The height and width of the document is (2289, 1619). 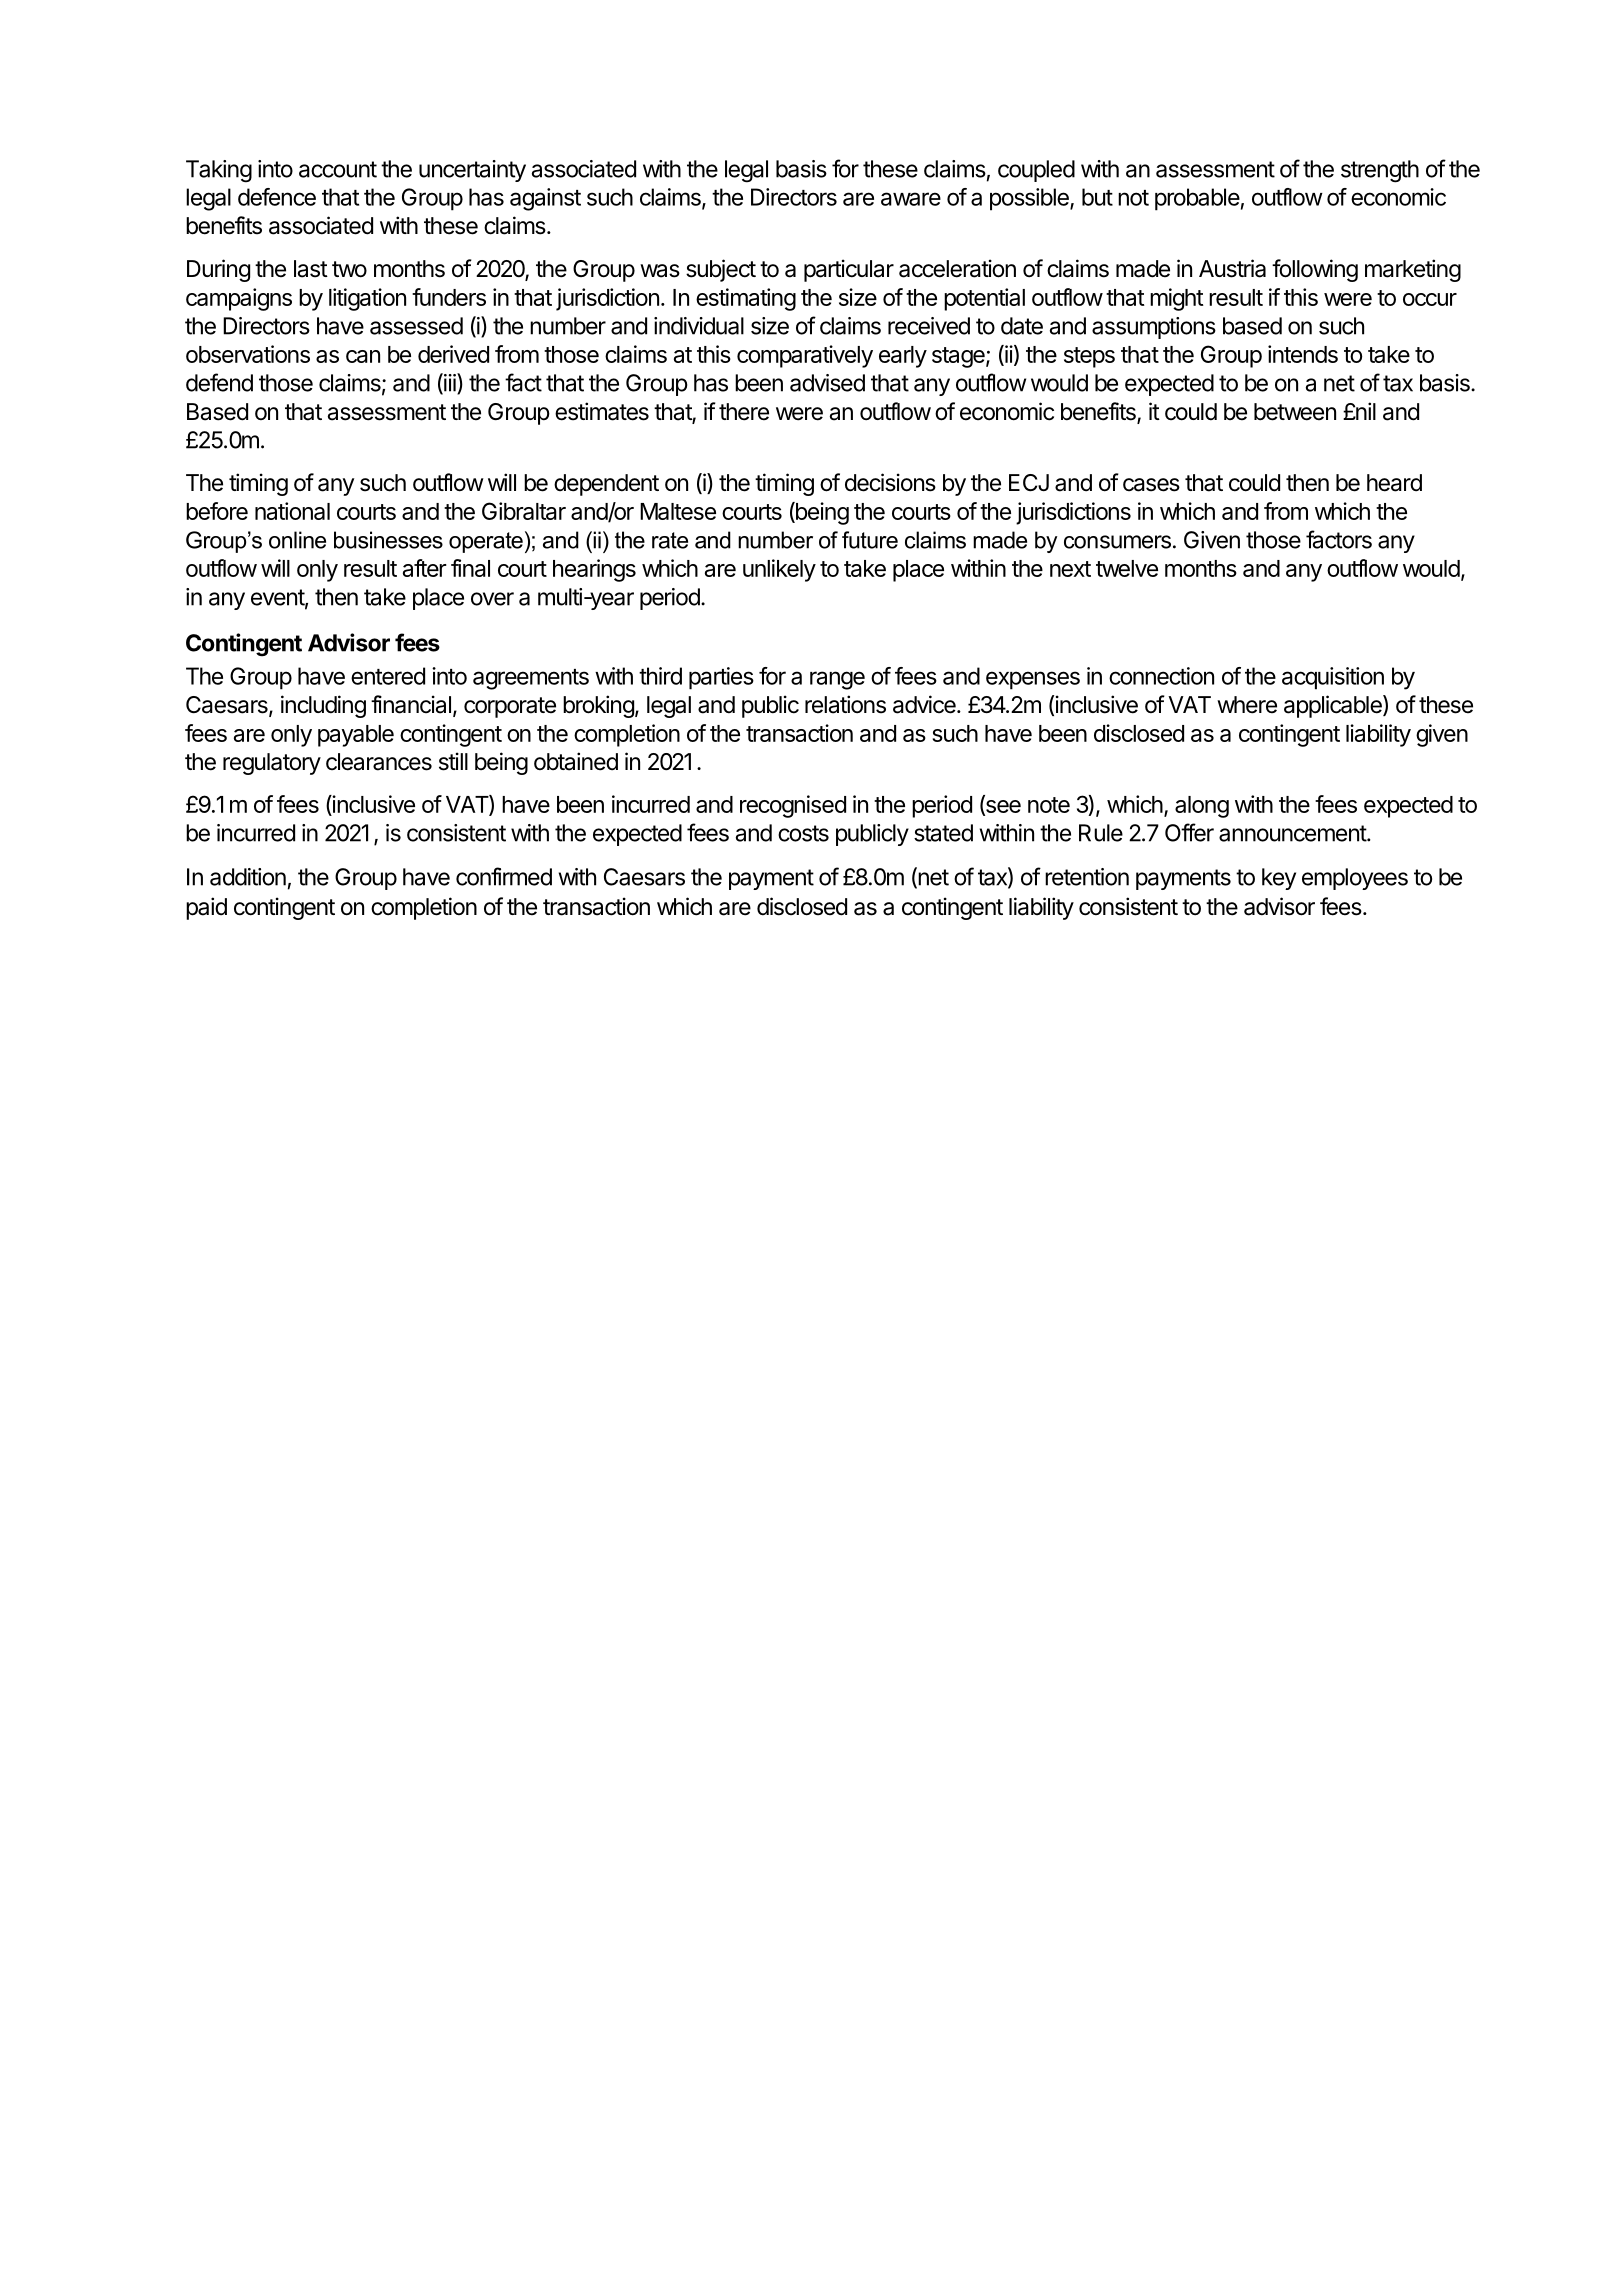 I want to click on between, so click(x=1295, y=412).
